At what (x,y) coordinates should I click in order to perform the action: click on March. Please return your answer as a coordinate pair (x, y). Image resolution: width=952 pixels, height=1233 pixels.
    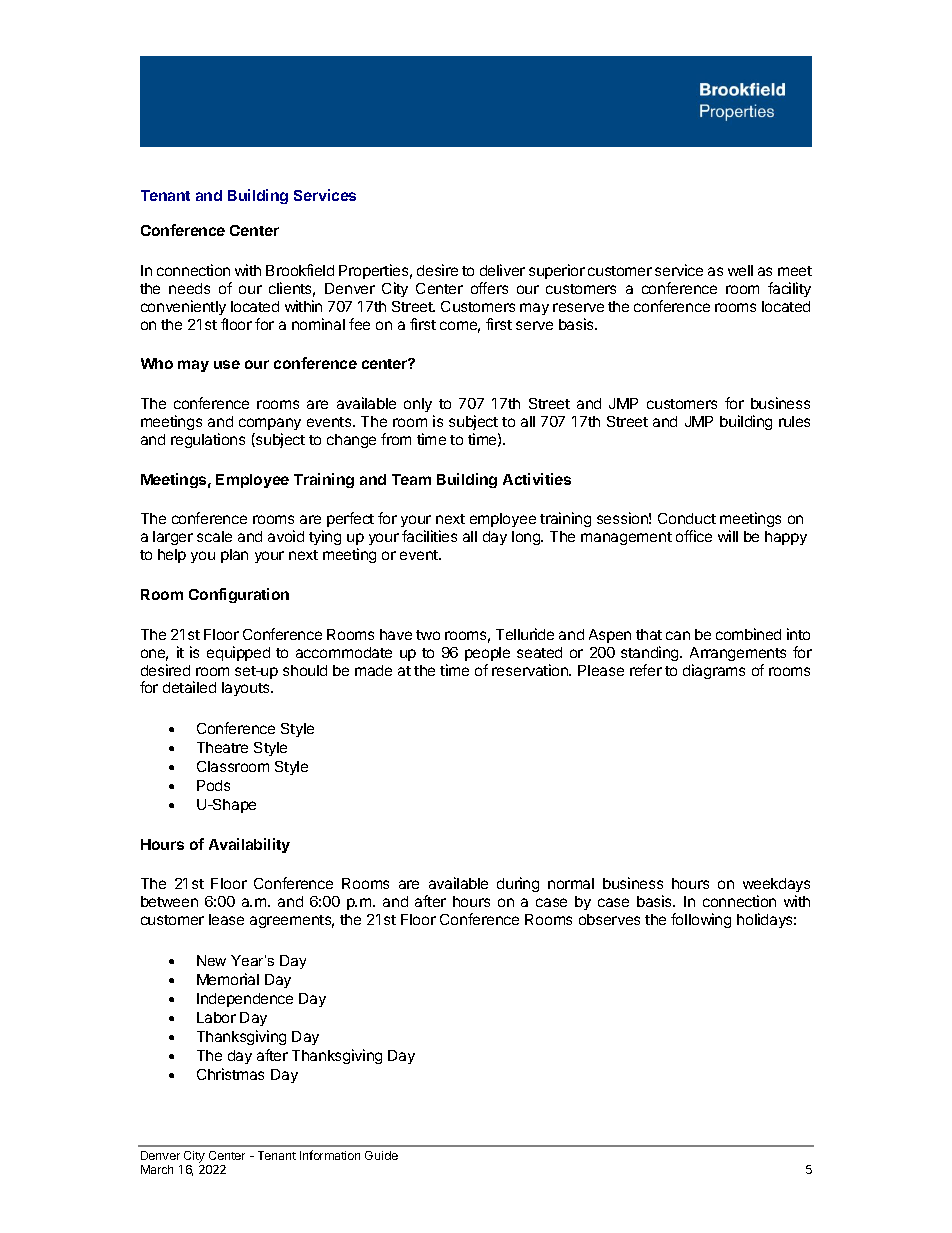
    Looking at the image, I should click on (157, 1169).
